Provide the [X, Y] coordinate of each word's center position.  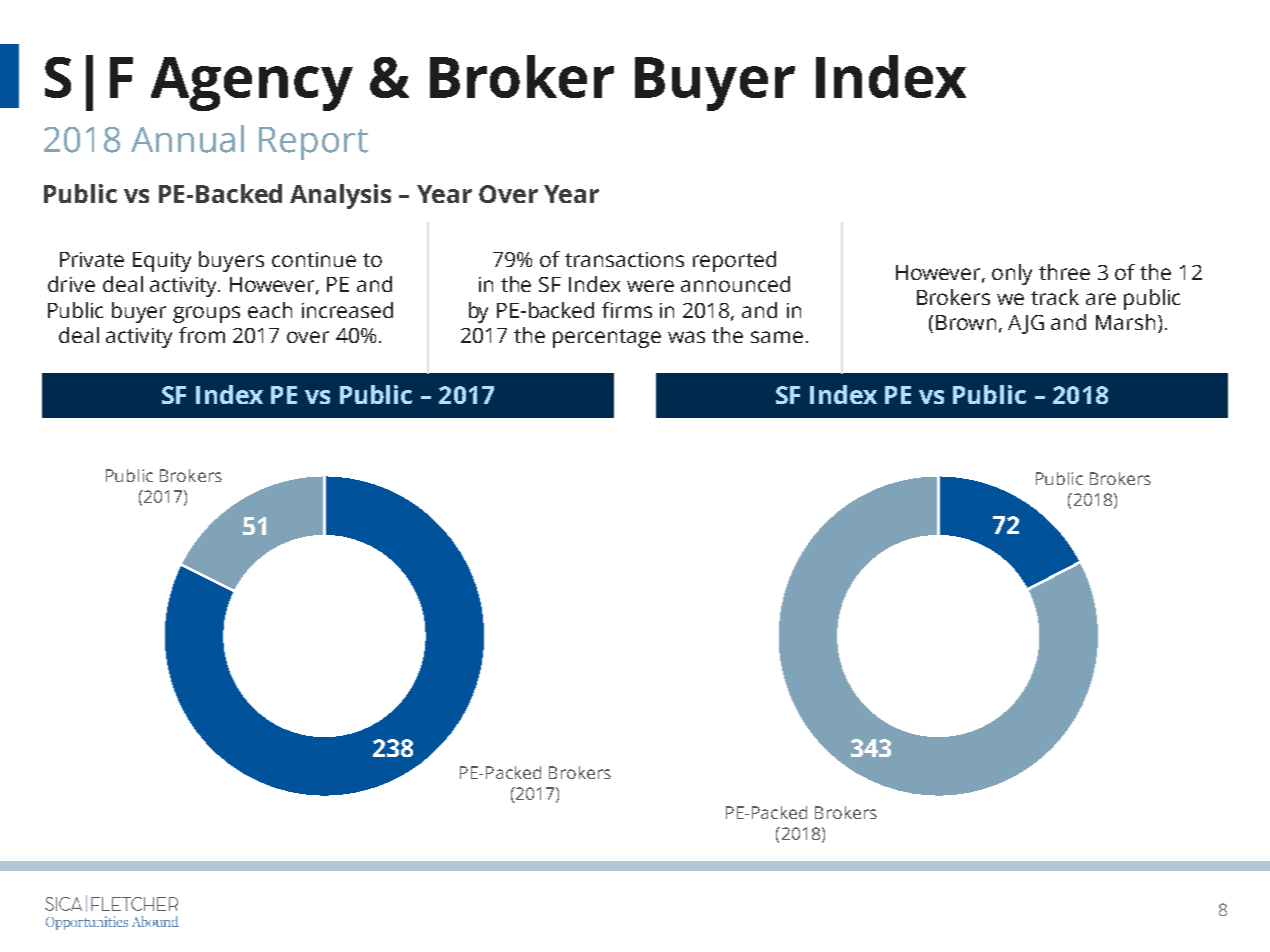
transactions [624, 259]
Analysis [340, 196]
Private [92, 259]
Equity [162, 262]
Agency [252, 84]
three [1064, 272]
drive [71, 284]
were [650, 286]
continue [314, 259]
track [1055, 297]
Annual [187, 139]
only [1012, 274]
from [202, 335]
